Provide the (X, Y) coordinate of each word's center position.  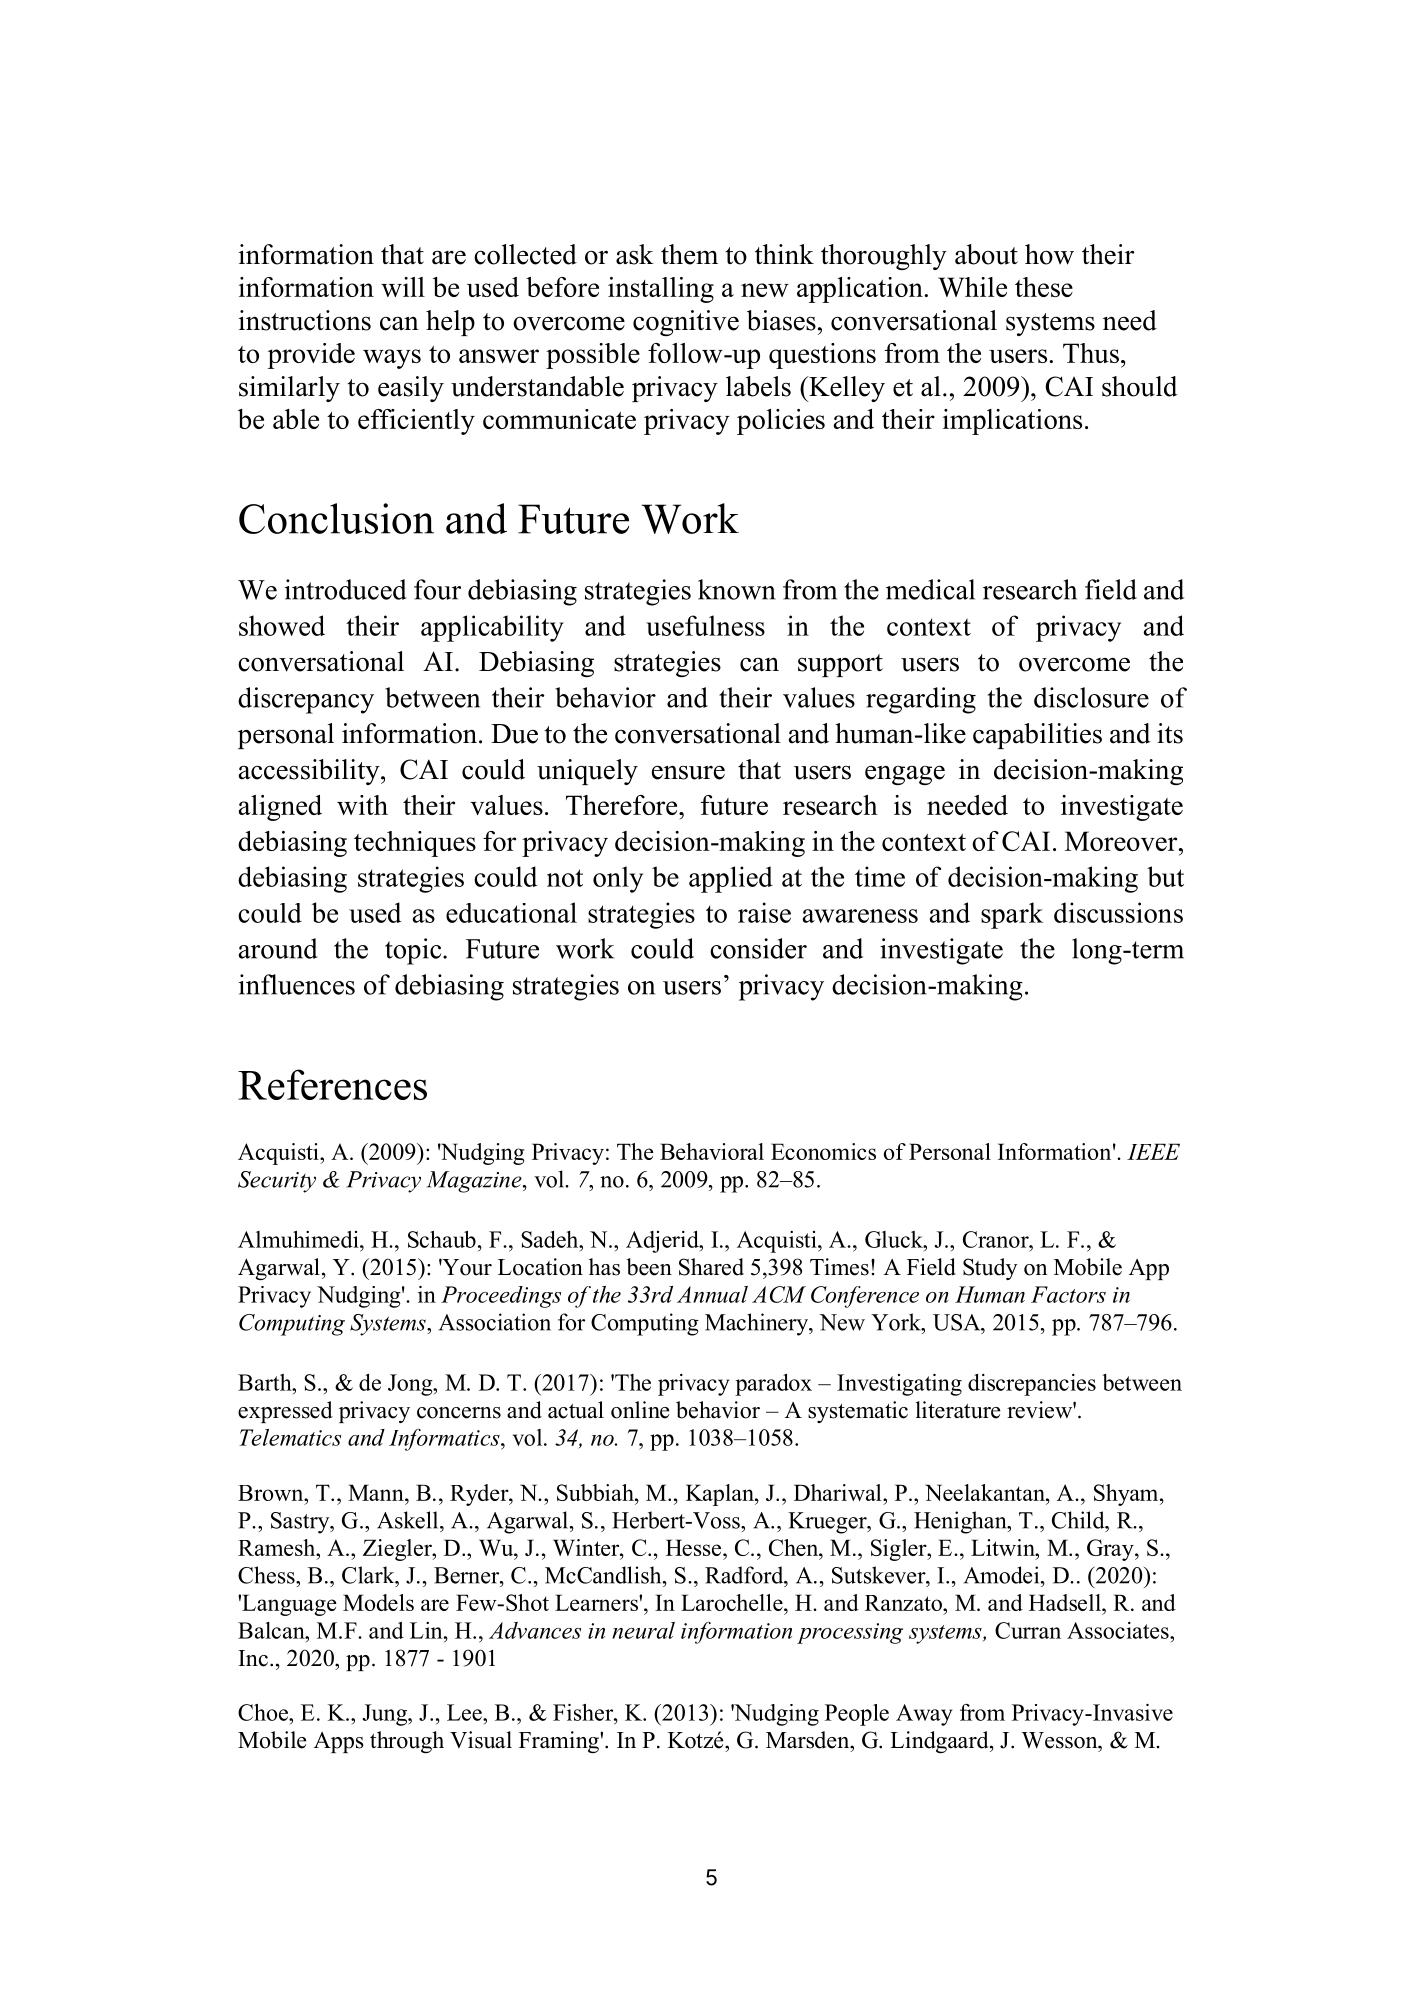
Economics (823, 1151)
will (403, 287)
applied (731, 879)
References (332, 1084)
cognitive (686, 323)
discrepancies (1032, 1385)
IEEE (1153, 1151)
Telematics (290, 1437)
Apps (339, 1742)
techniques (415, 844)
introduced (346, 589)
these (1044, 287)
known (737, 589)
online (640, 1410)
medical (930, 589)
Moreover (1122, 841)
